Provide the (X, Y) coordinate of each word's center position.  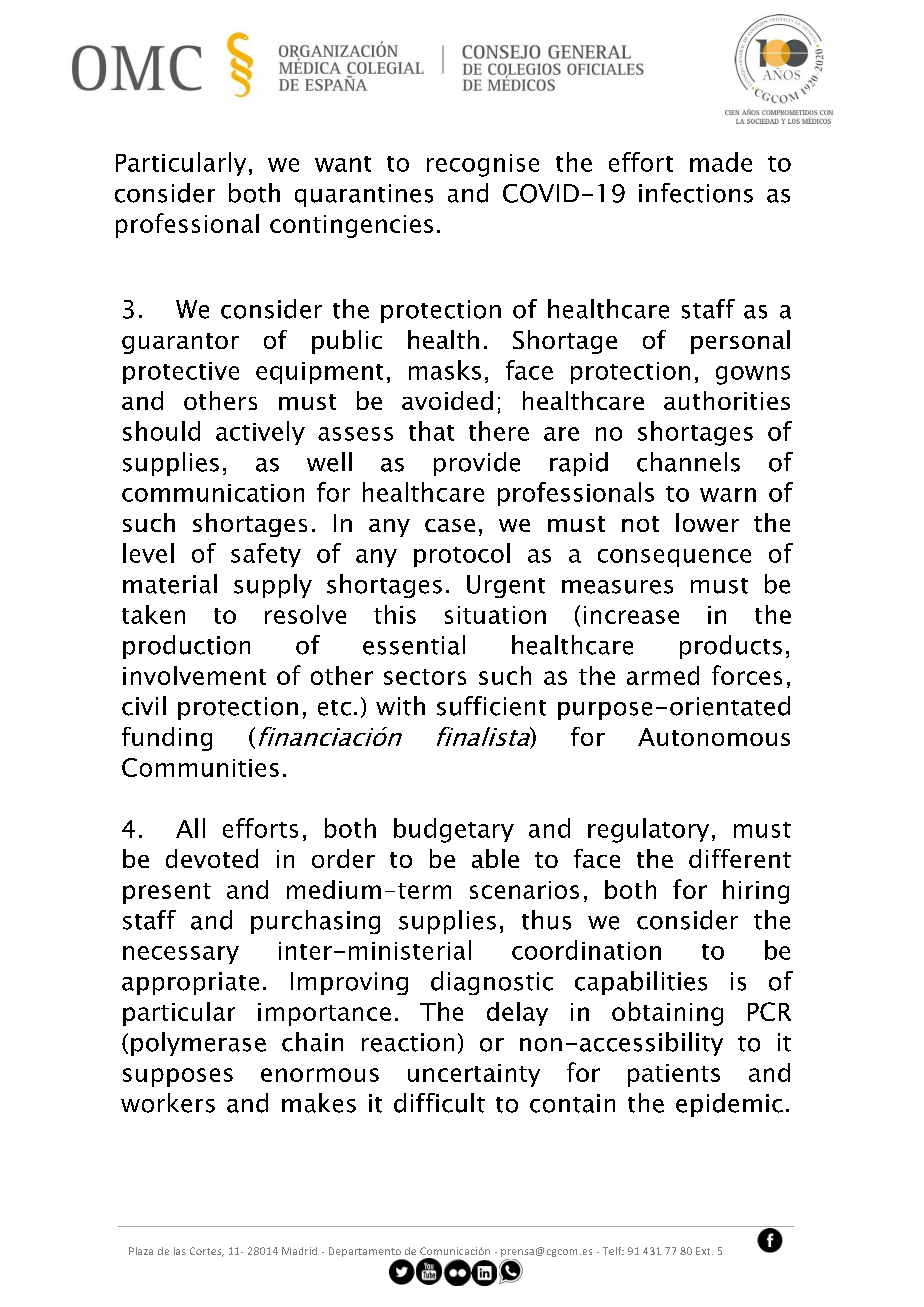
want (343, 164)
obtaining (667, 1014)
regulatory (648, 830)
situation (495, 615)
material (170, 584)
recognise (483, 165)
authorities (727, 400)
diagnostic (492, 983)
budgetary (454, 830)
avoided (447, 400)
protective (181, 373)
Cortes (207, 1252)
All (190, 828)
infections (696, 193)
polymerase (198, 1044)
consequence (674, 558)
